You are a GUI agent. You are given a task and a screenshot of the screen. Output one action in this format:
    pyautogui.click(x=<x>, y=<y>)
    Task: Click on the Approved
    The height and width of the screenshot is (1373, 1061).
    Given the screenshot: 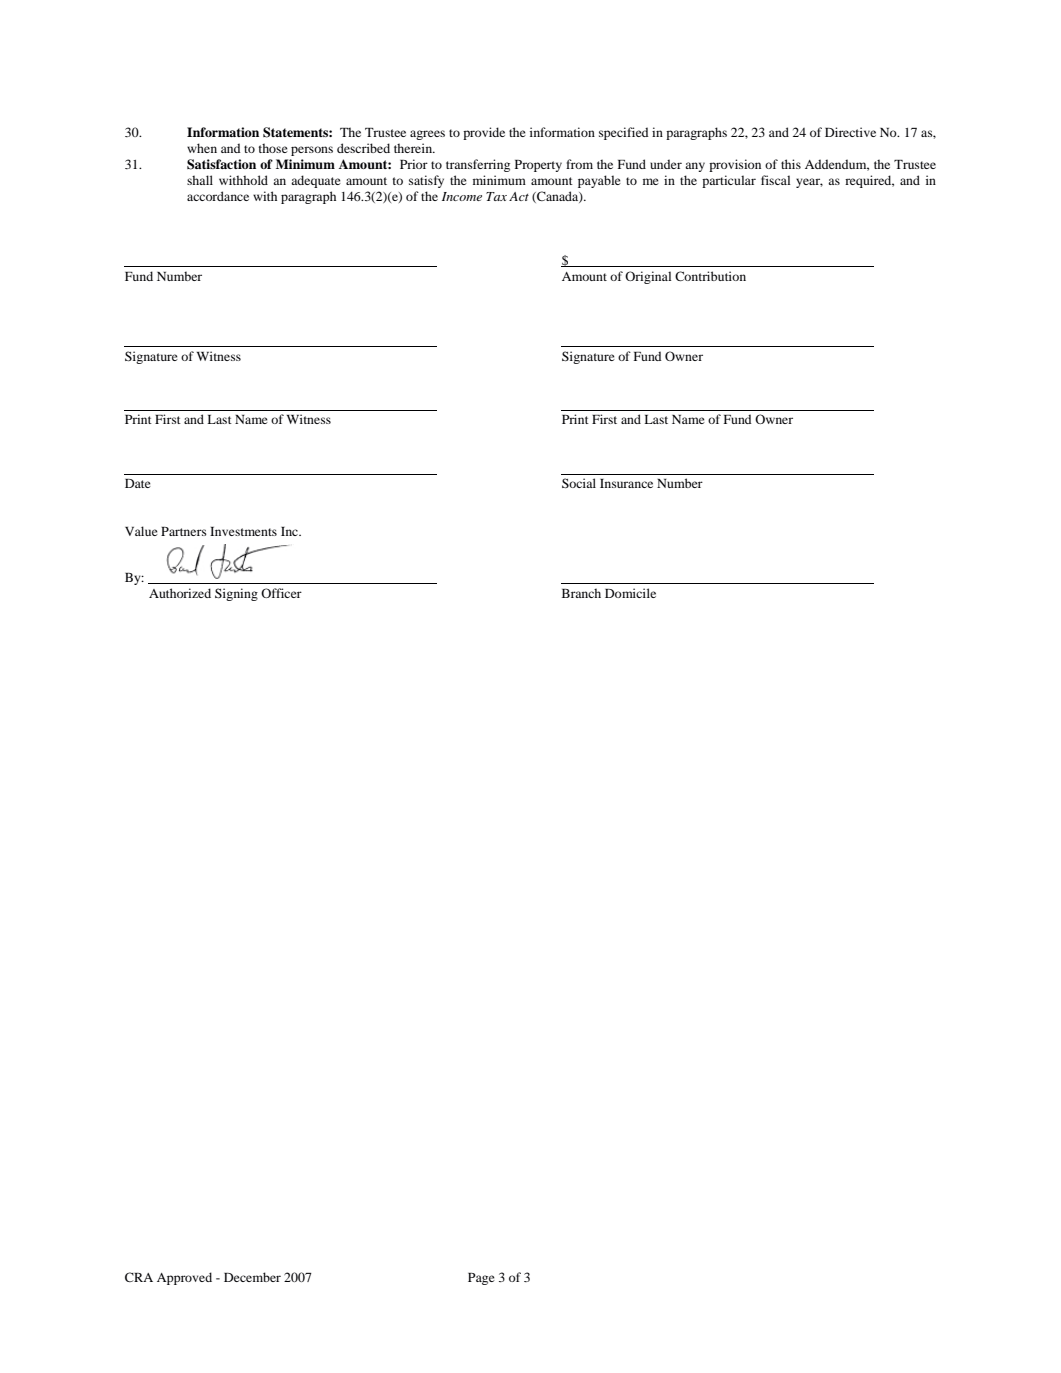 What is the action you would take?
    pyautogui.click(x=184, y=1278)
